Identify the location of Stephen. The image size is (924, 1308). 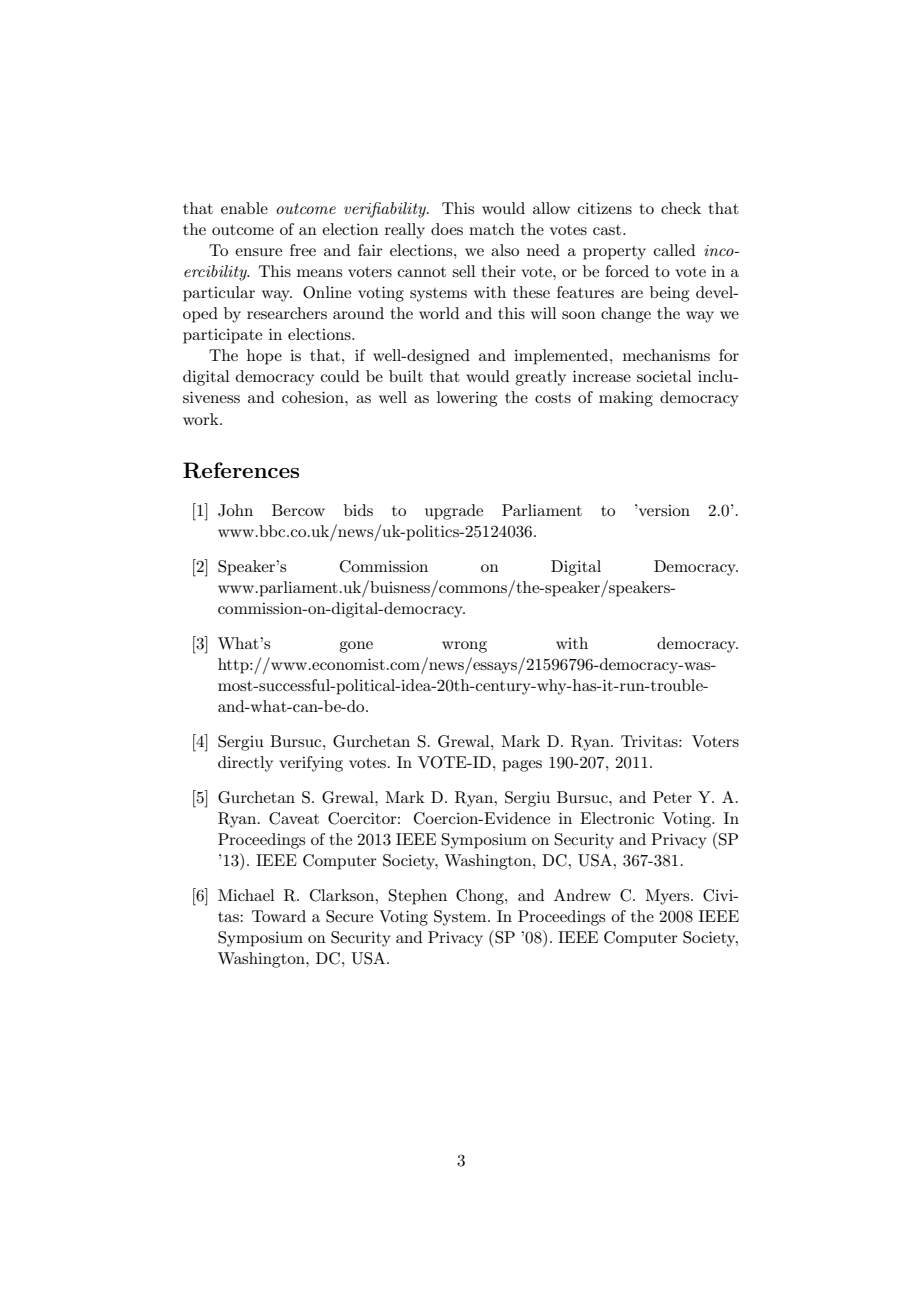
(418, 897).
